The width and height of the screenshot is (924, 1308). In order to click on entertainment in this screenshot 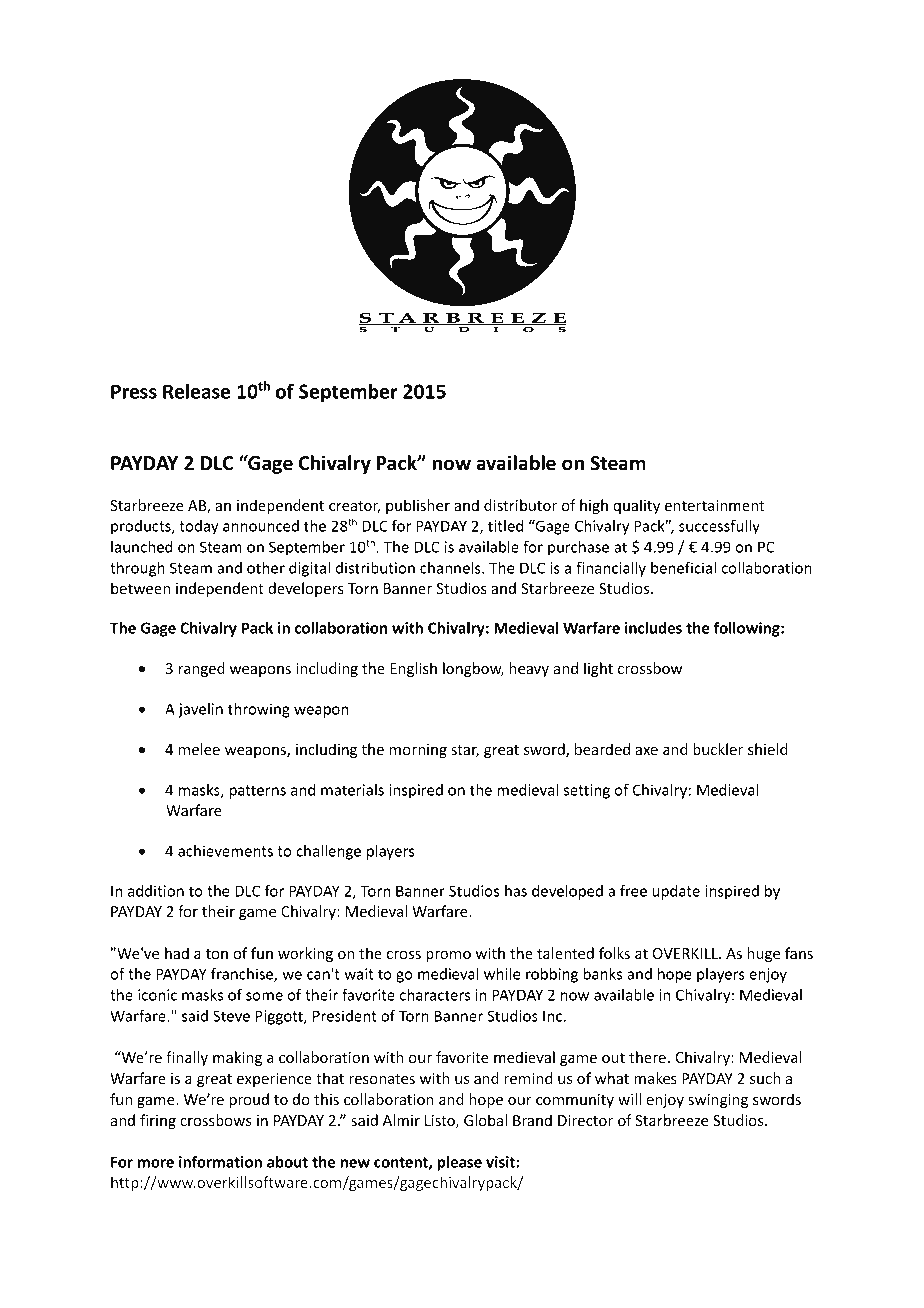, I will do `click(715, 505)`.
